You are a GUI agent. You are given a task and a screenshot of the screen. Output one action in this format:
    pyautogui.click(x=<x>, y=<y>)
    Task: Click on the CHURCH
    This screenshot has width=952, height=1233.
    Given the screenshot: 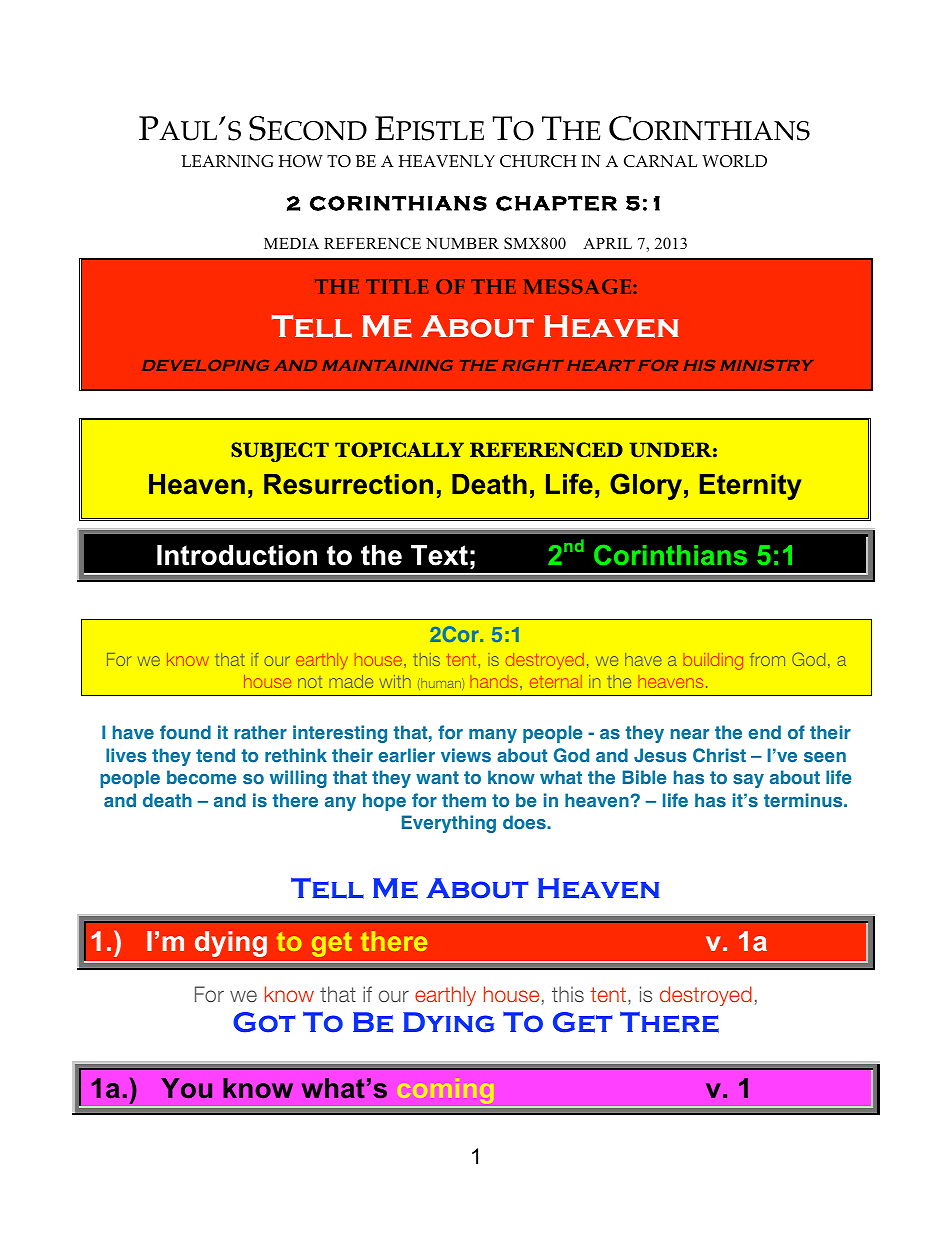 What is the action you would take?
    pyautogui.click(x=538, y=161)
